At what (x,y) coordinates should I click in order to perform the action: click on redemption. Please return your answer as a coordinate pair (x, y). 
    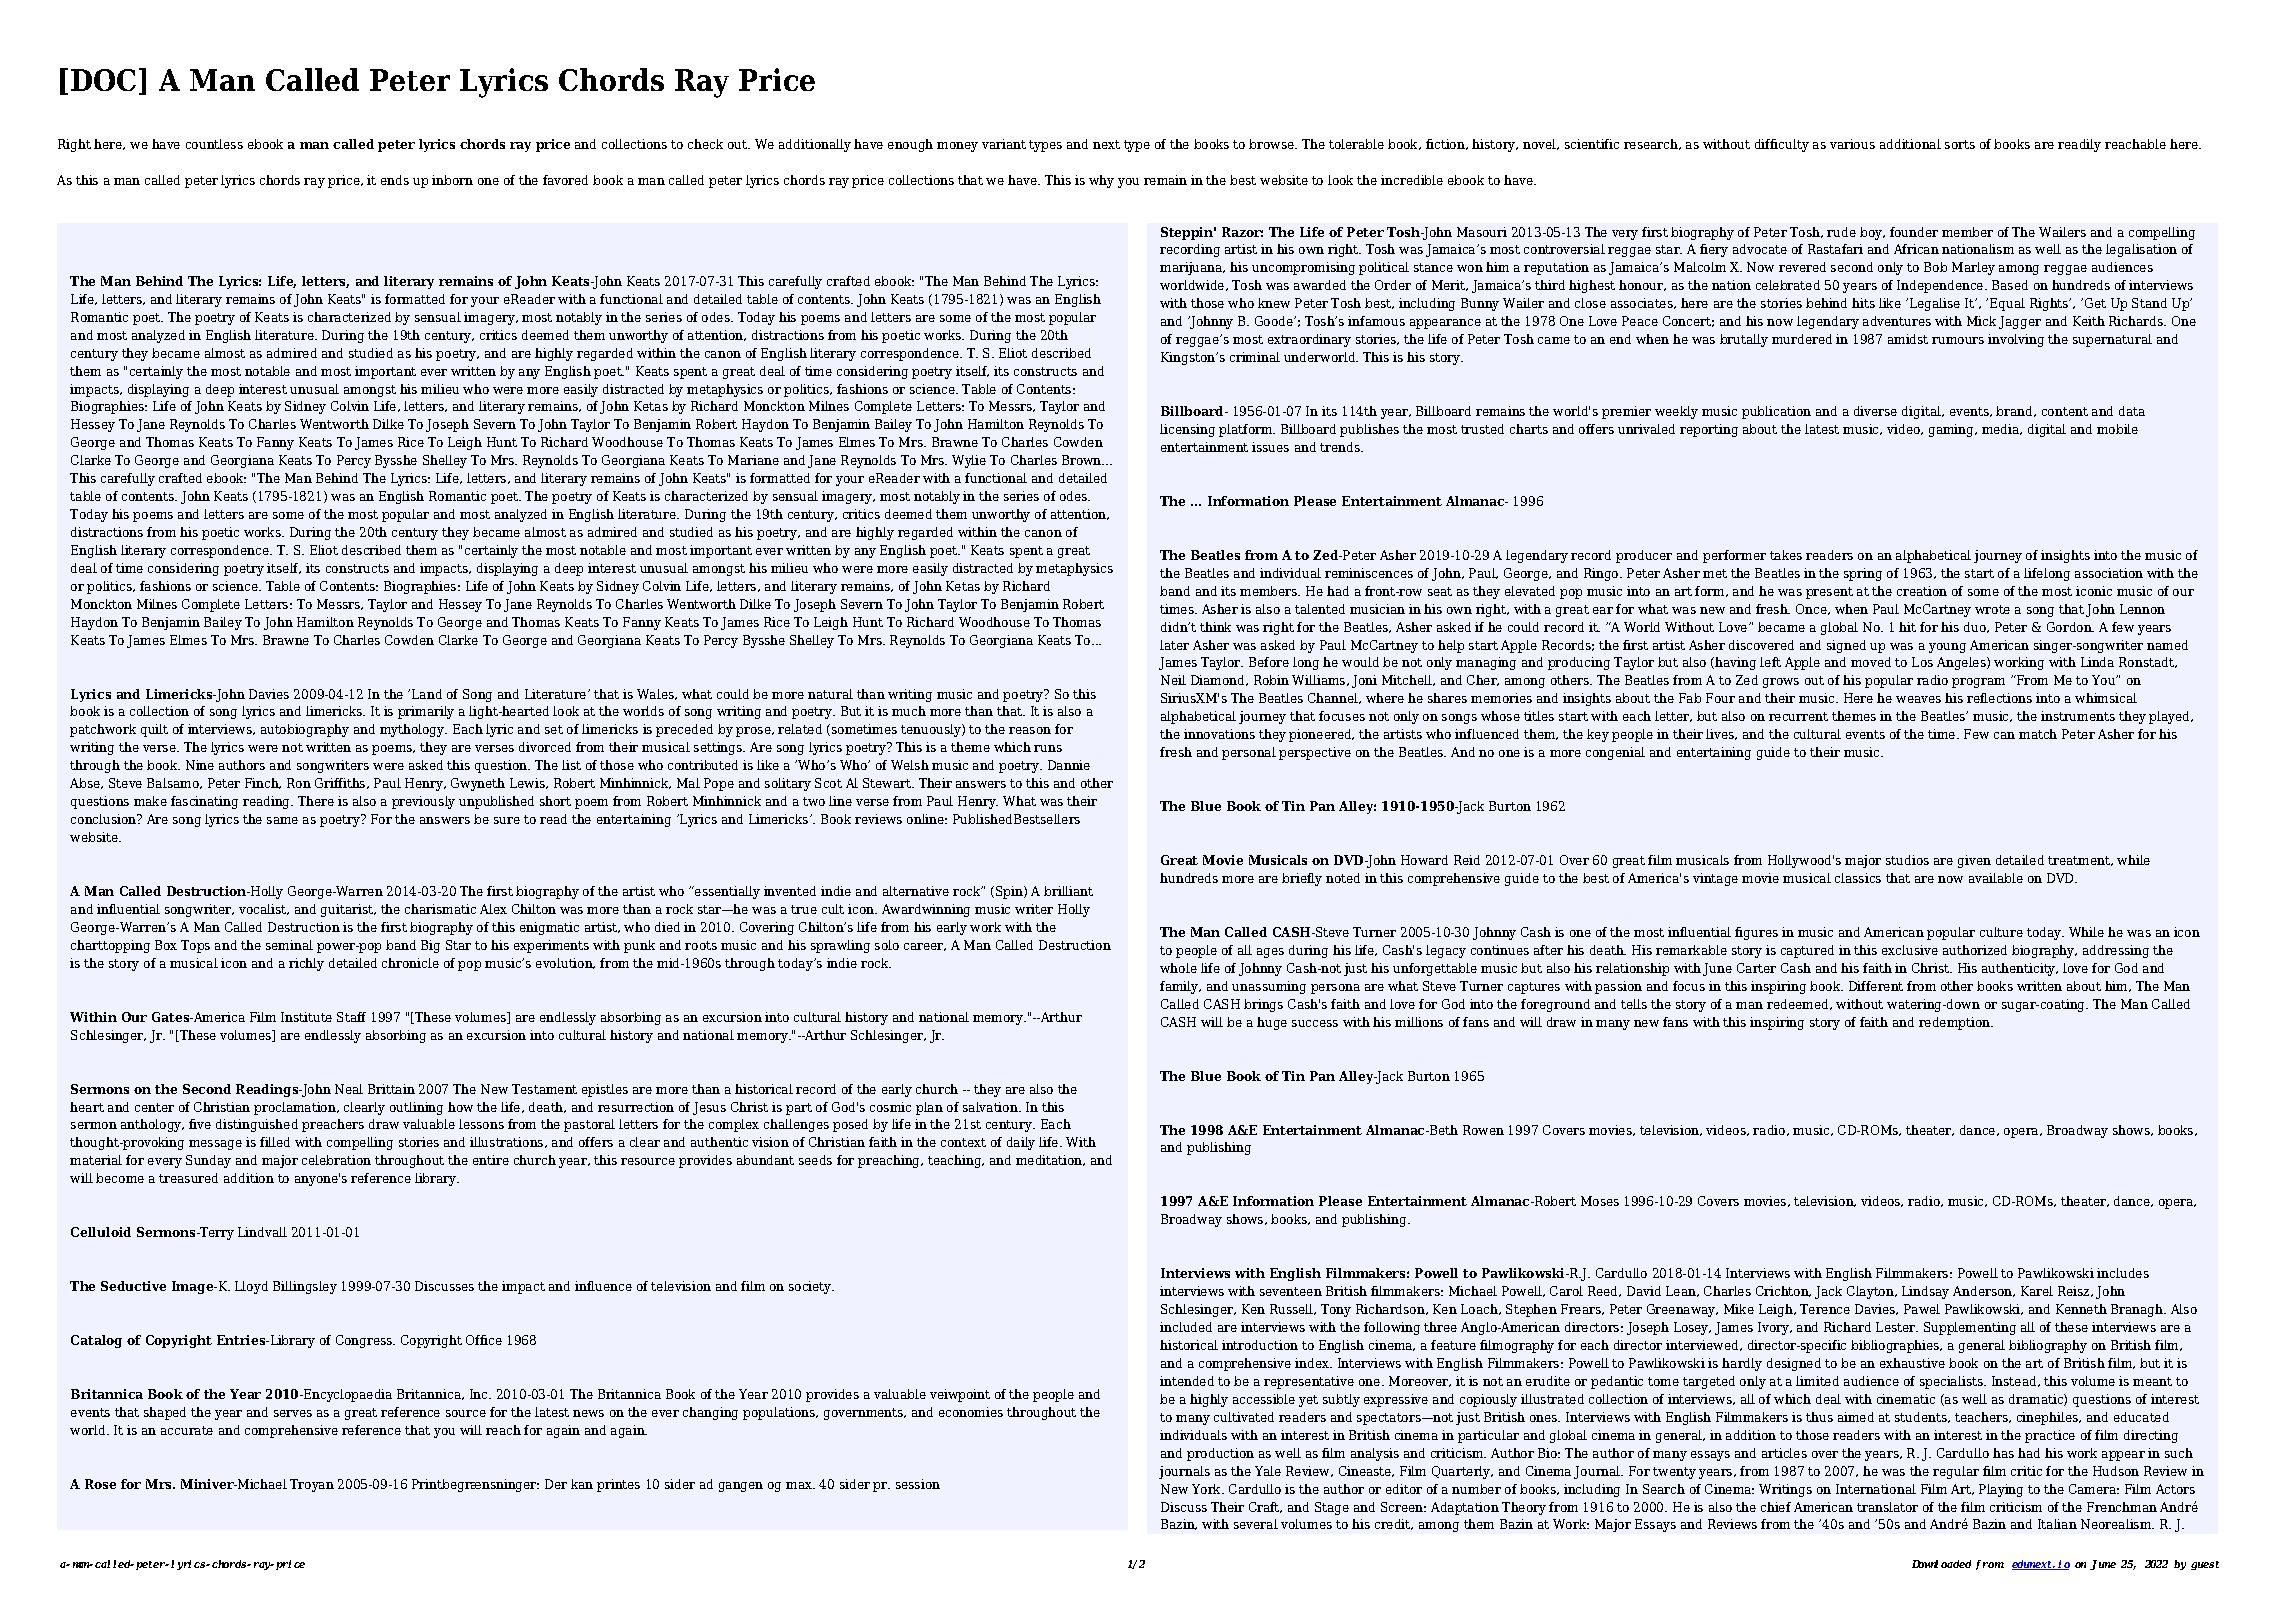
    Looking at the image, I should click on (1955, 1023).
